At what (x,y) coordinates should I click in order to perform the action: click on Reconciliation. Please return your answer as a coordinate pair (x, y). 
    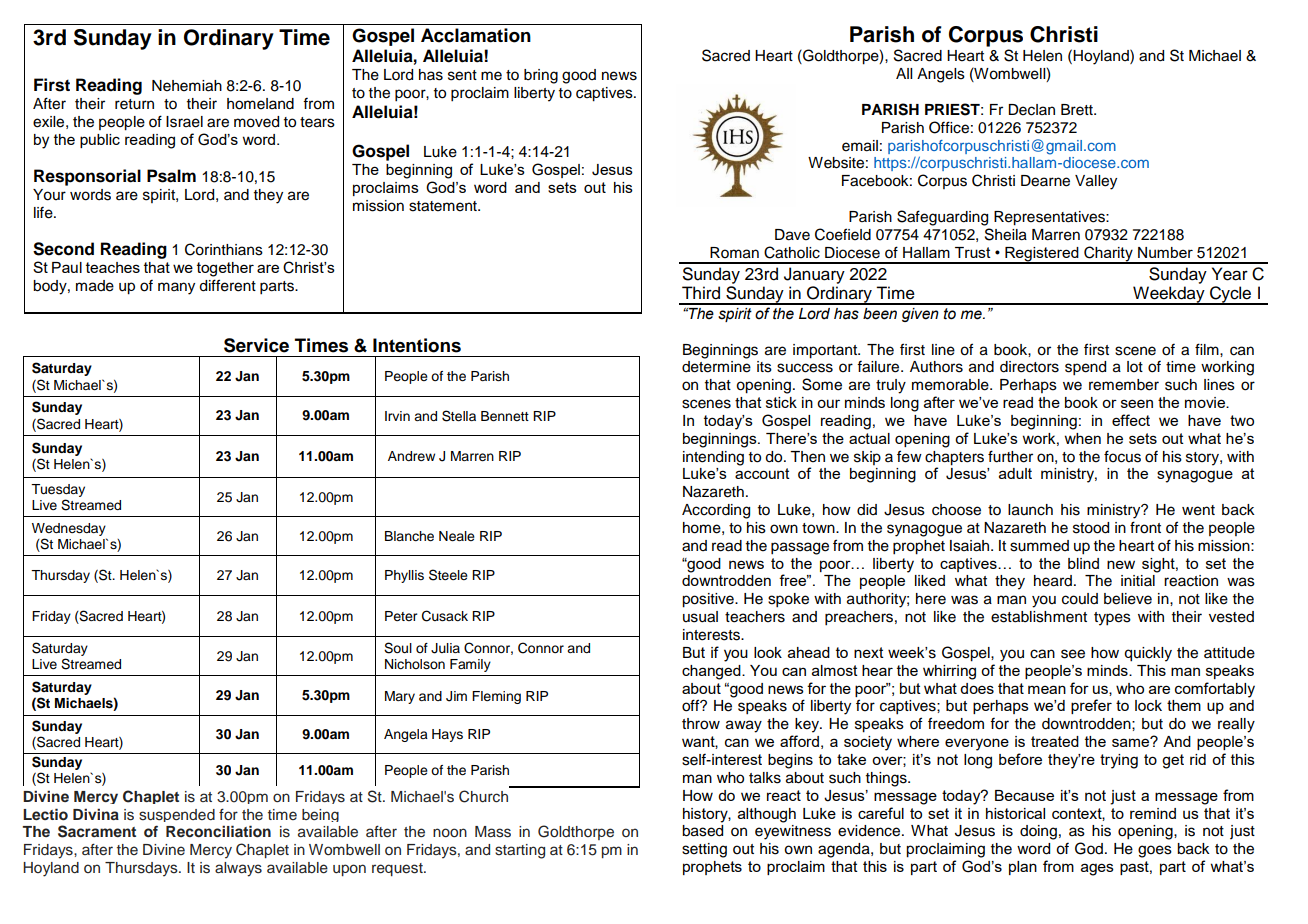
    Looking at the image, I should click on (218, 831).
